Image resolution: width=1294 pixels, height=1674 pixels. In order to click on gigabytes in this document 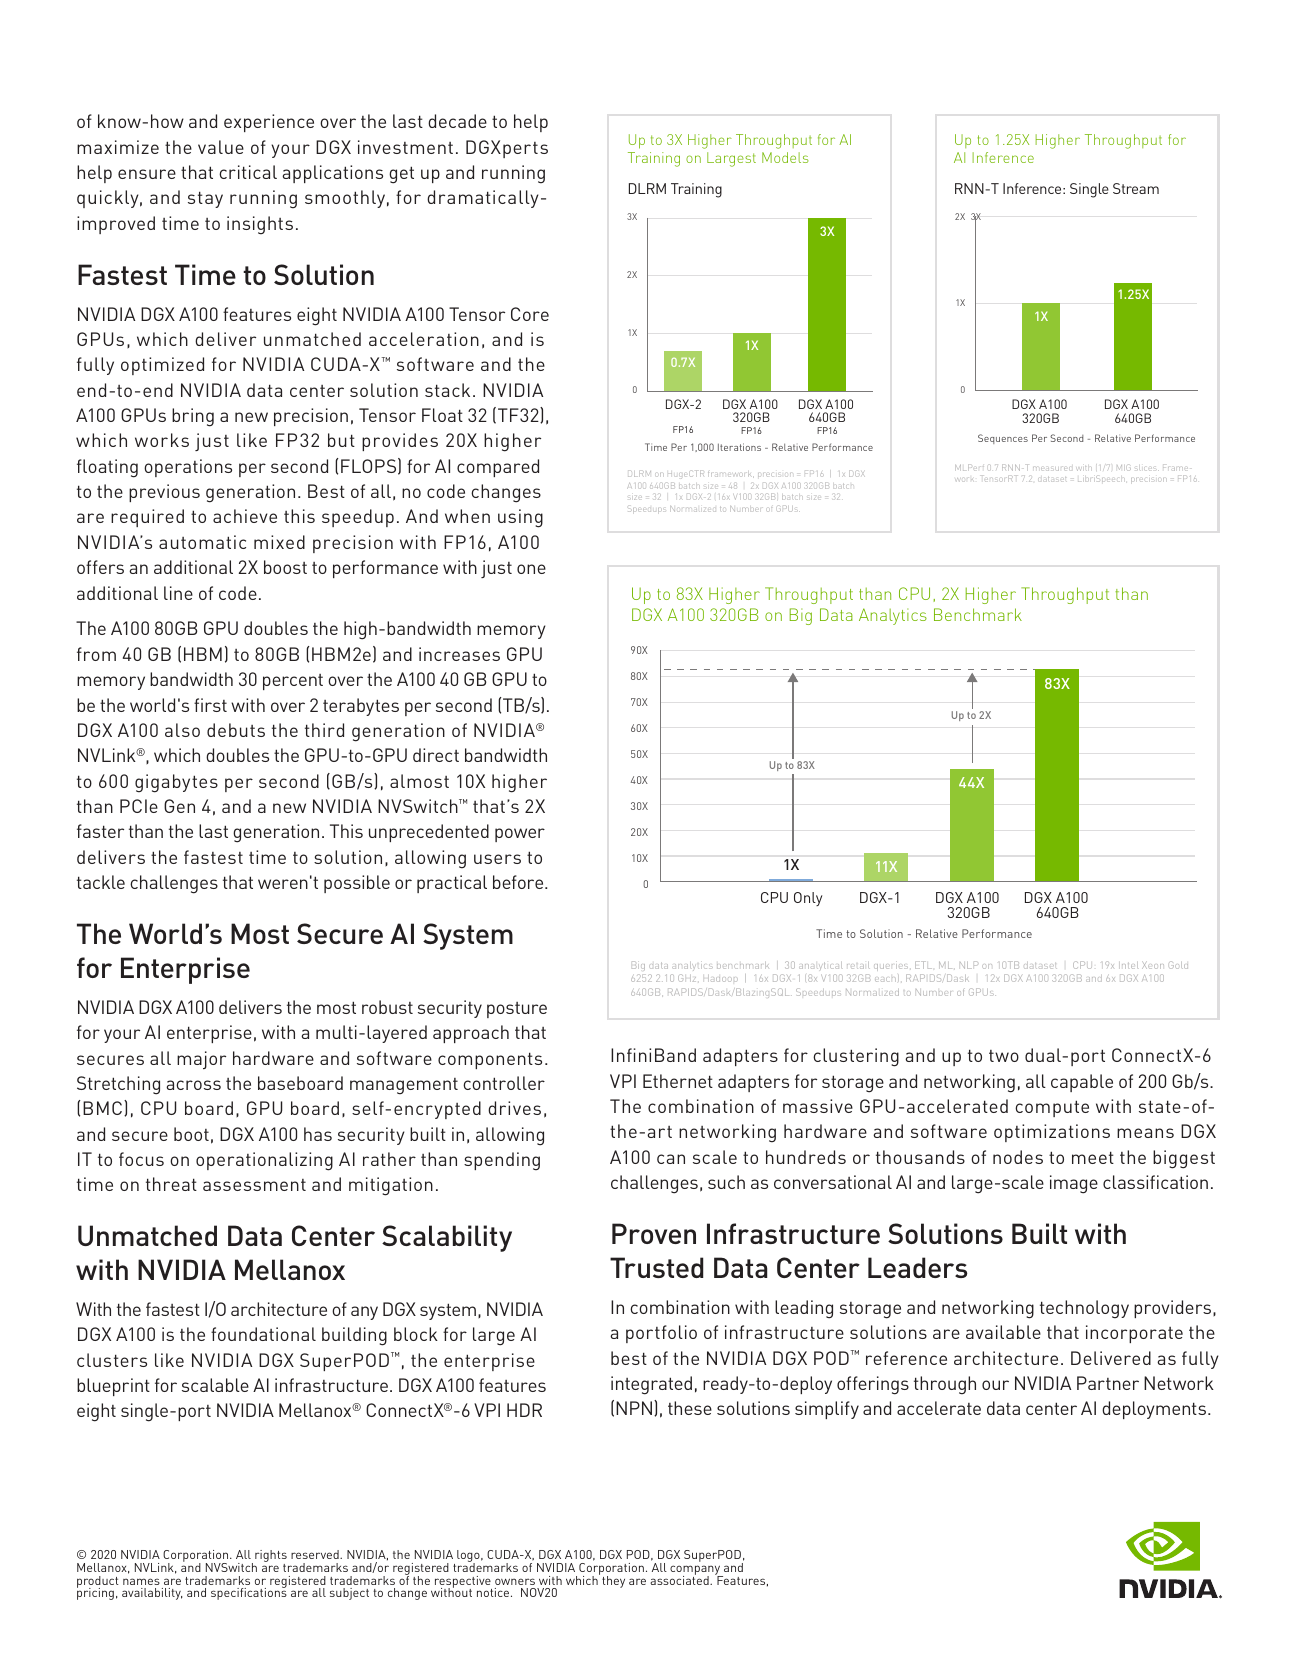, I will do `click(176, 783)`.
